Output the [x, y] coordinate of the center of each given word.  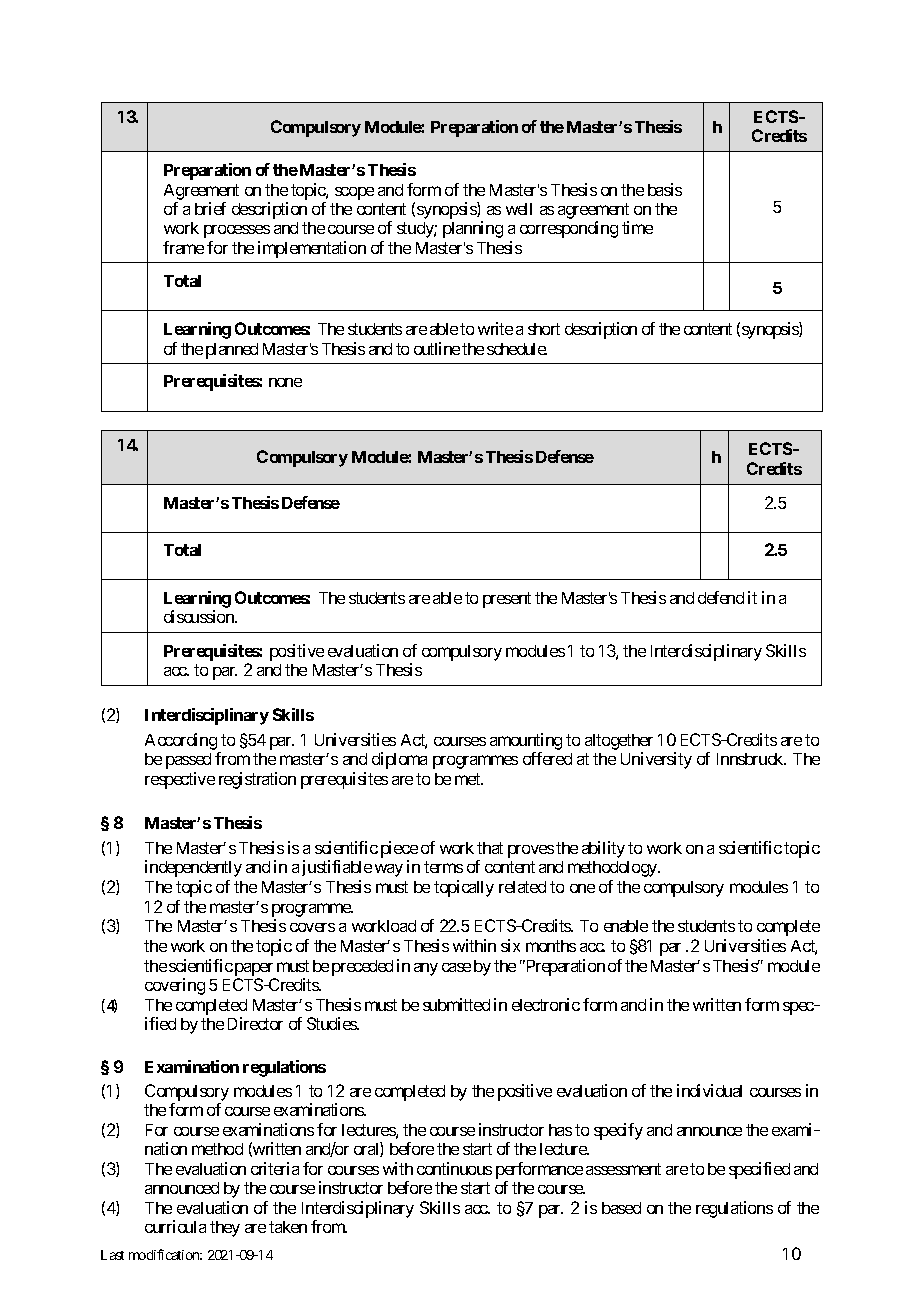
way [389, 870]
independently [193, 868]
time [637, 227]
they [225, 1229]
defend [721, 597]
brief [210, 208]
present [507, 600]
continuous [454, 1168]
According [181, 741]
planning [473, 229]
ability [603, 849]
